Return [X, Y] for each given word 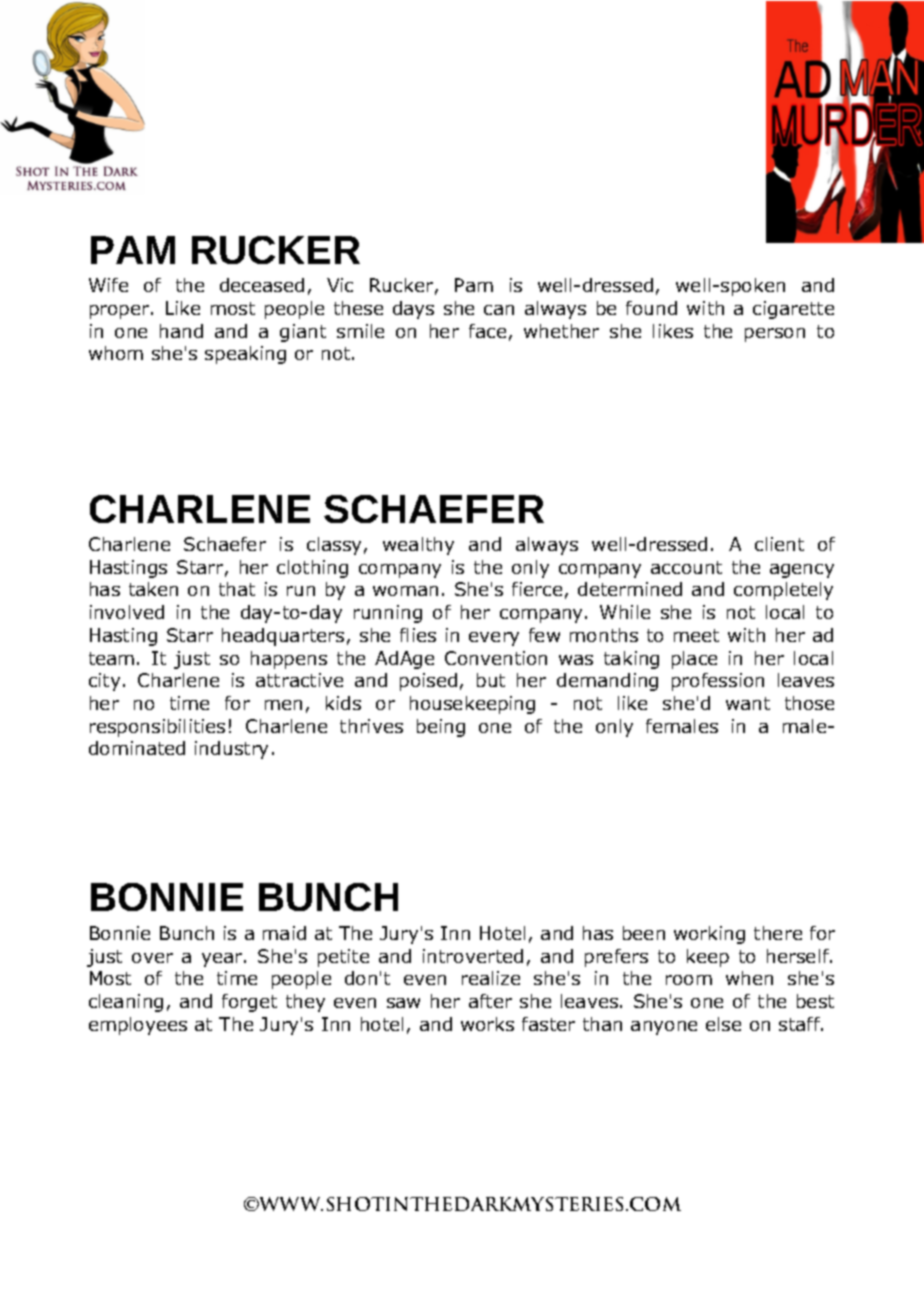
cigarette [793, 310]
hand [181, 331]
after [490, 1001]
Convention [496, 658]
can [499, 310]
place [694, 660]
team [111, 658]
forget [249, 1003]
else [723, 1024]
